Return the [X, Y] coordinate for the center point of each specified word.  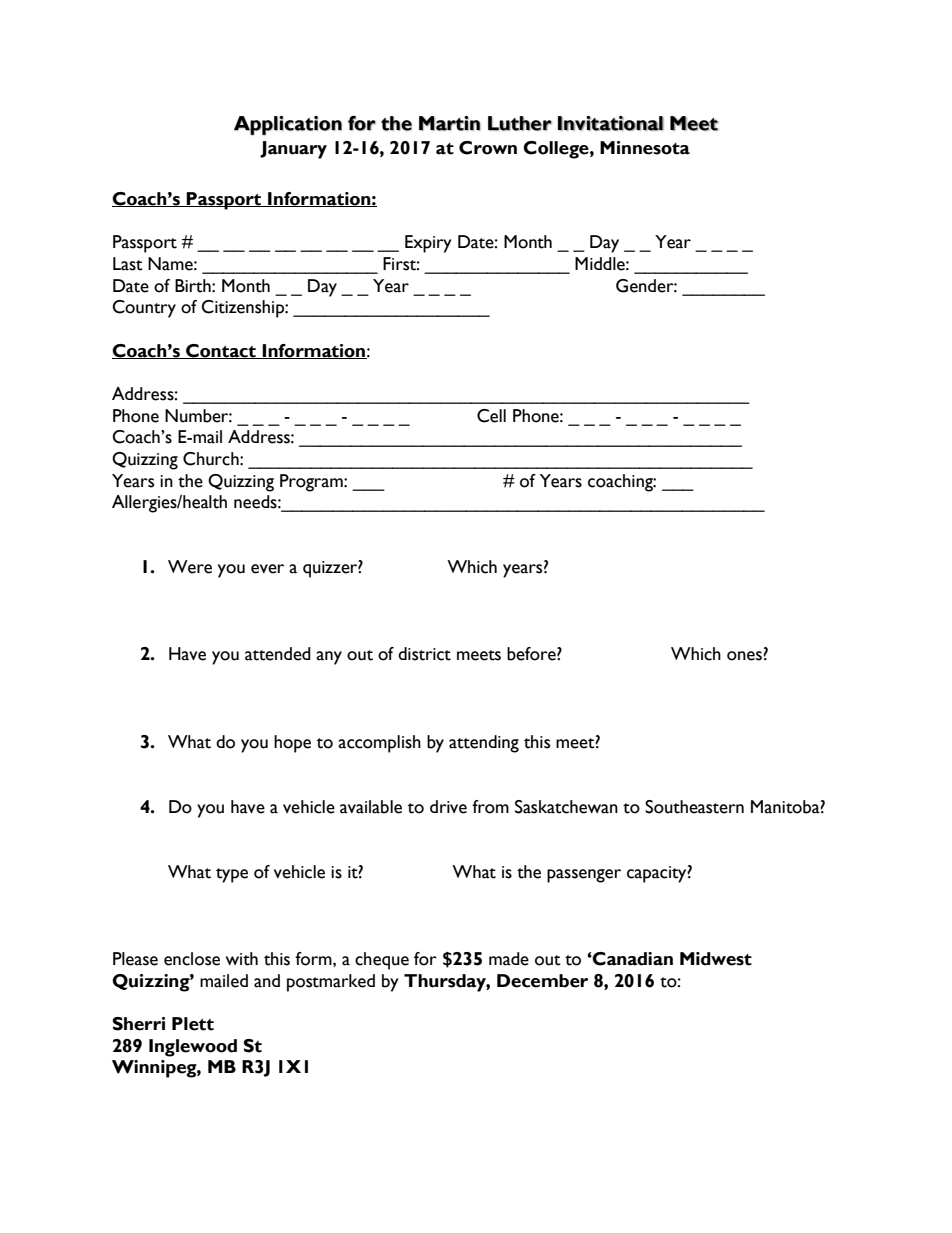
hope [292, 744]
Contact [221, 351]
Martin [450, 123]
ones [745, 656]
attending [484, 744]
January [293, 150]
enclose [192, 959]
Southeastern [694, 807]
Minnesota [645, 148]
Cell [491, 416]
